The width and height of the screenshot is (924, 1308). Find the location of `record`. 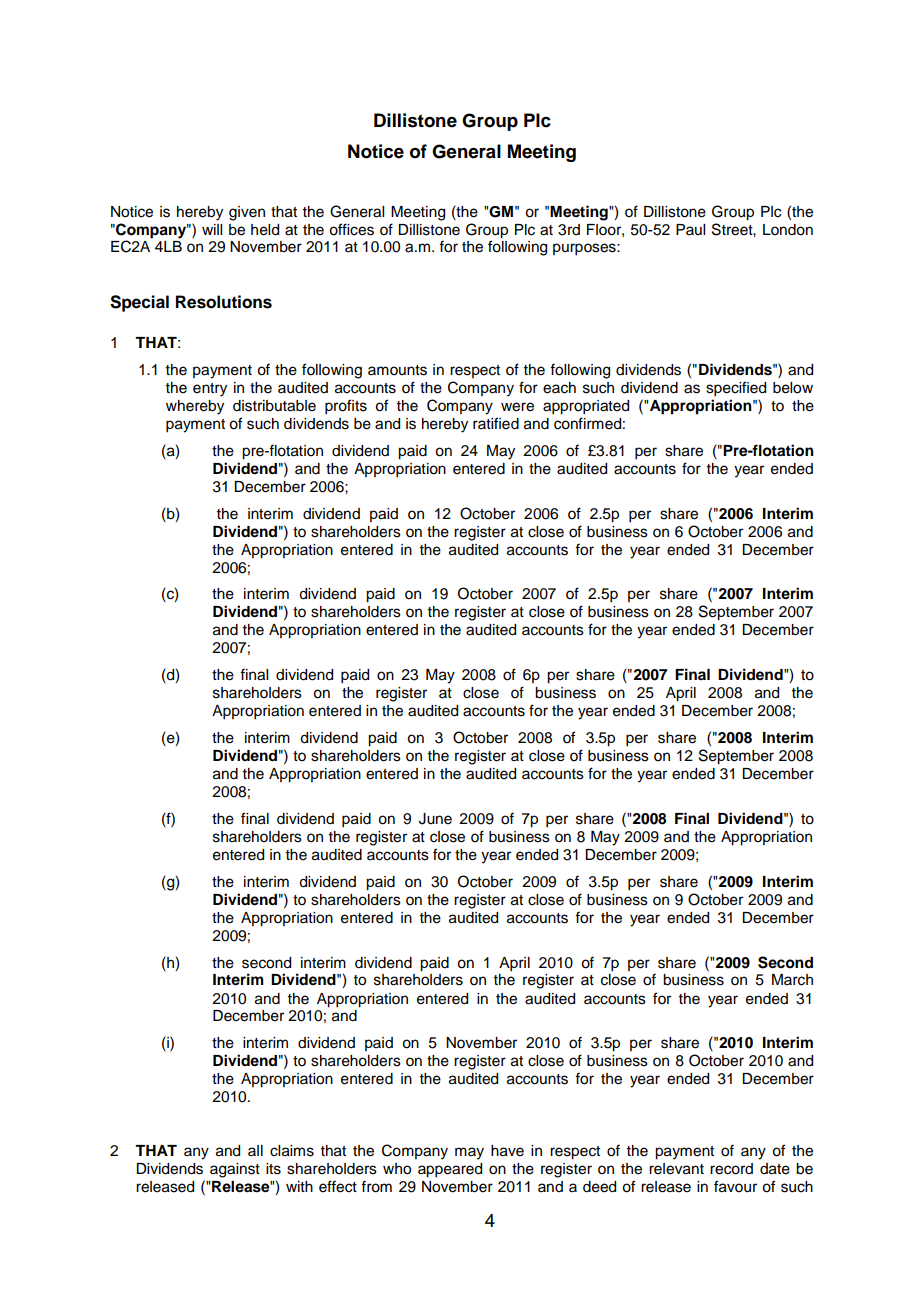

record is located at coordinates (731, 1169).
